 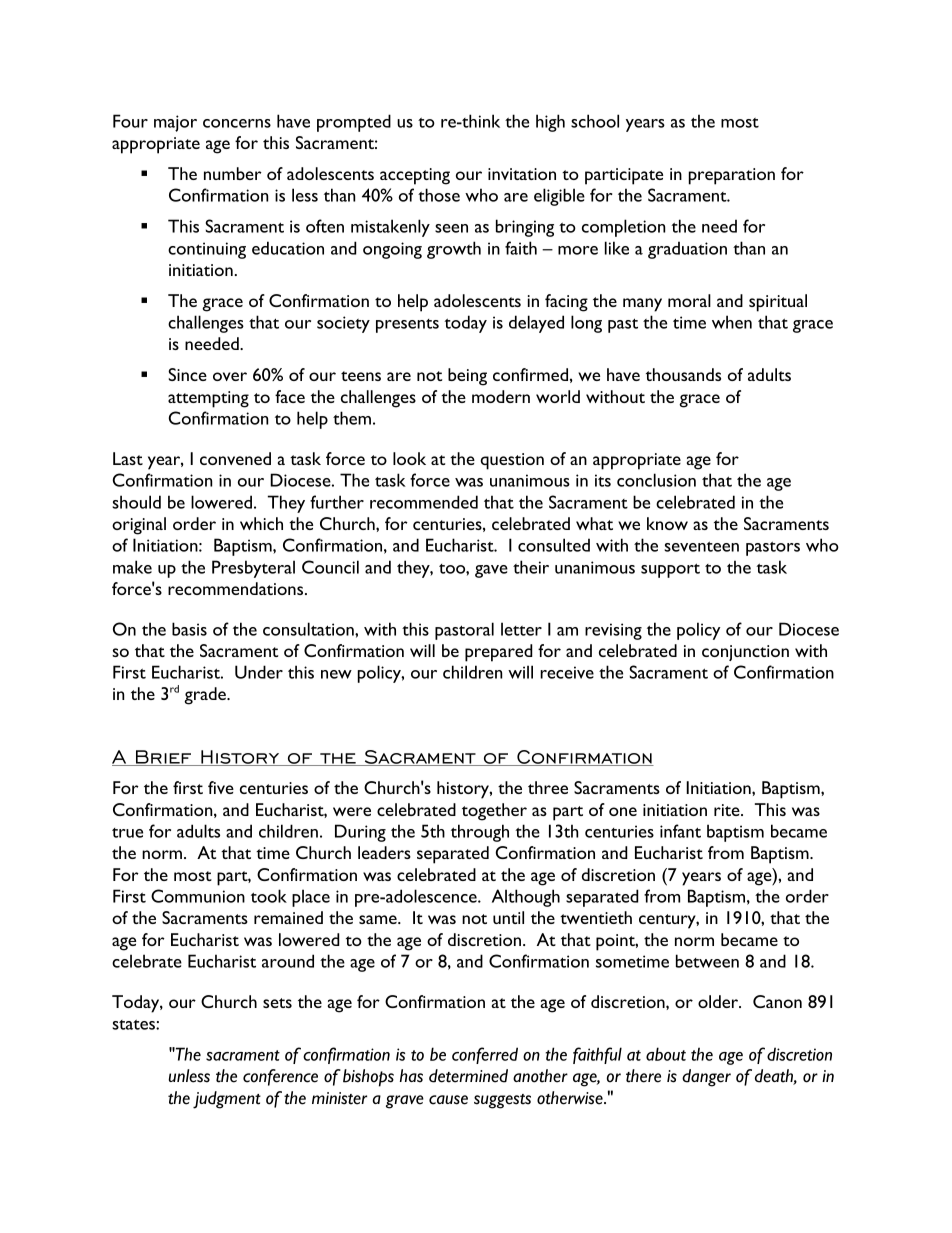 I want to click on accepting, so click(x=415, y=176).
